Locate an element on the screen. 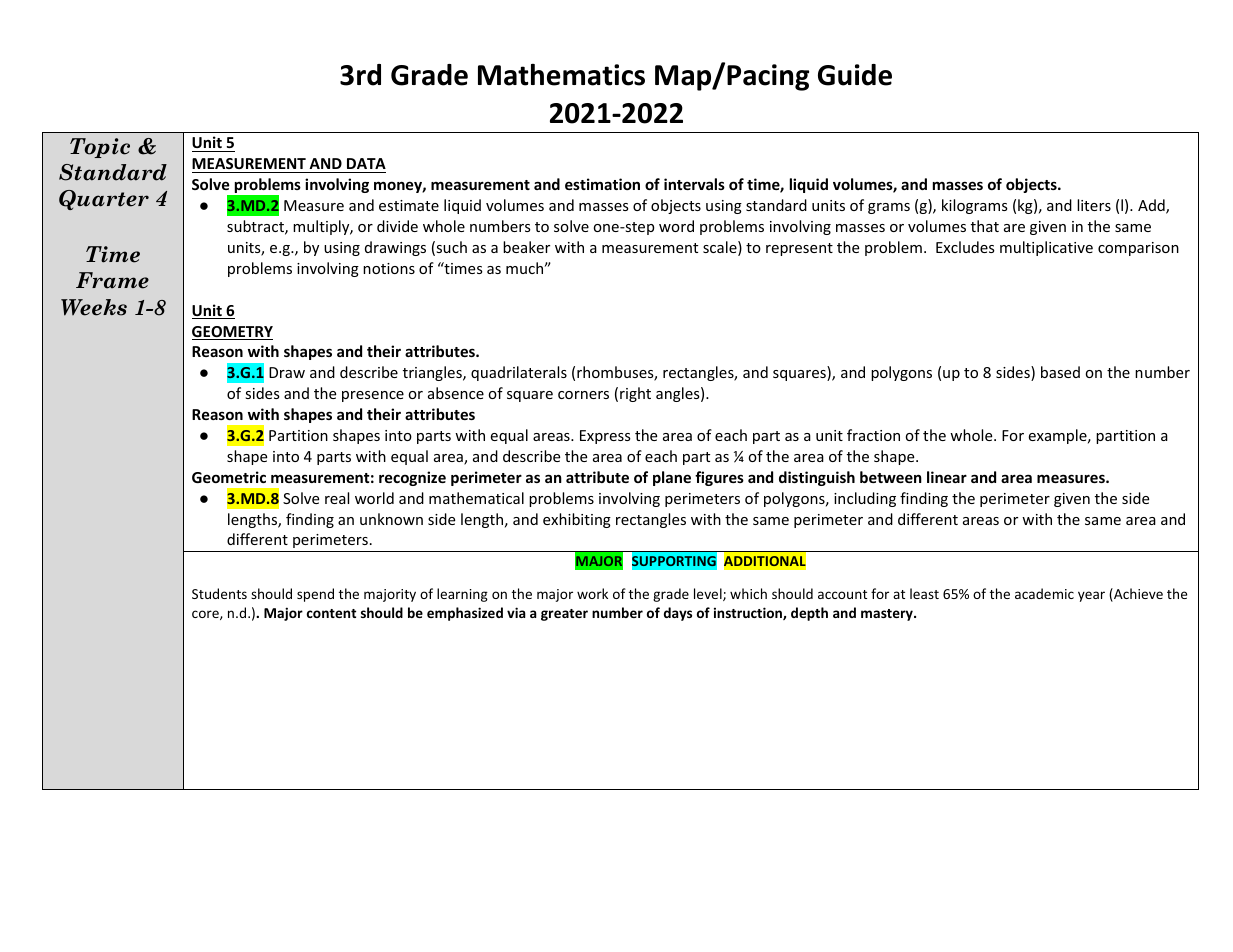 The image size is (1233, 952). Students is located at coordinates (219, 593).
